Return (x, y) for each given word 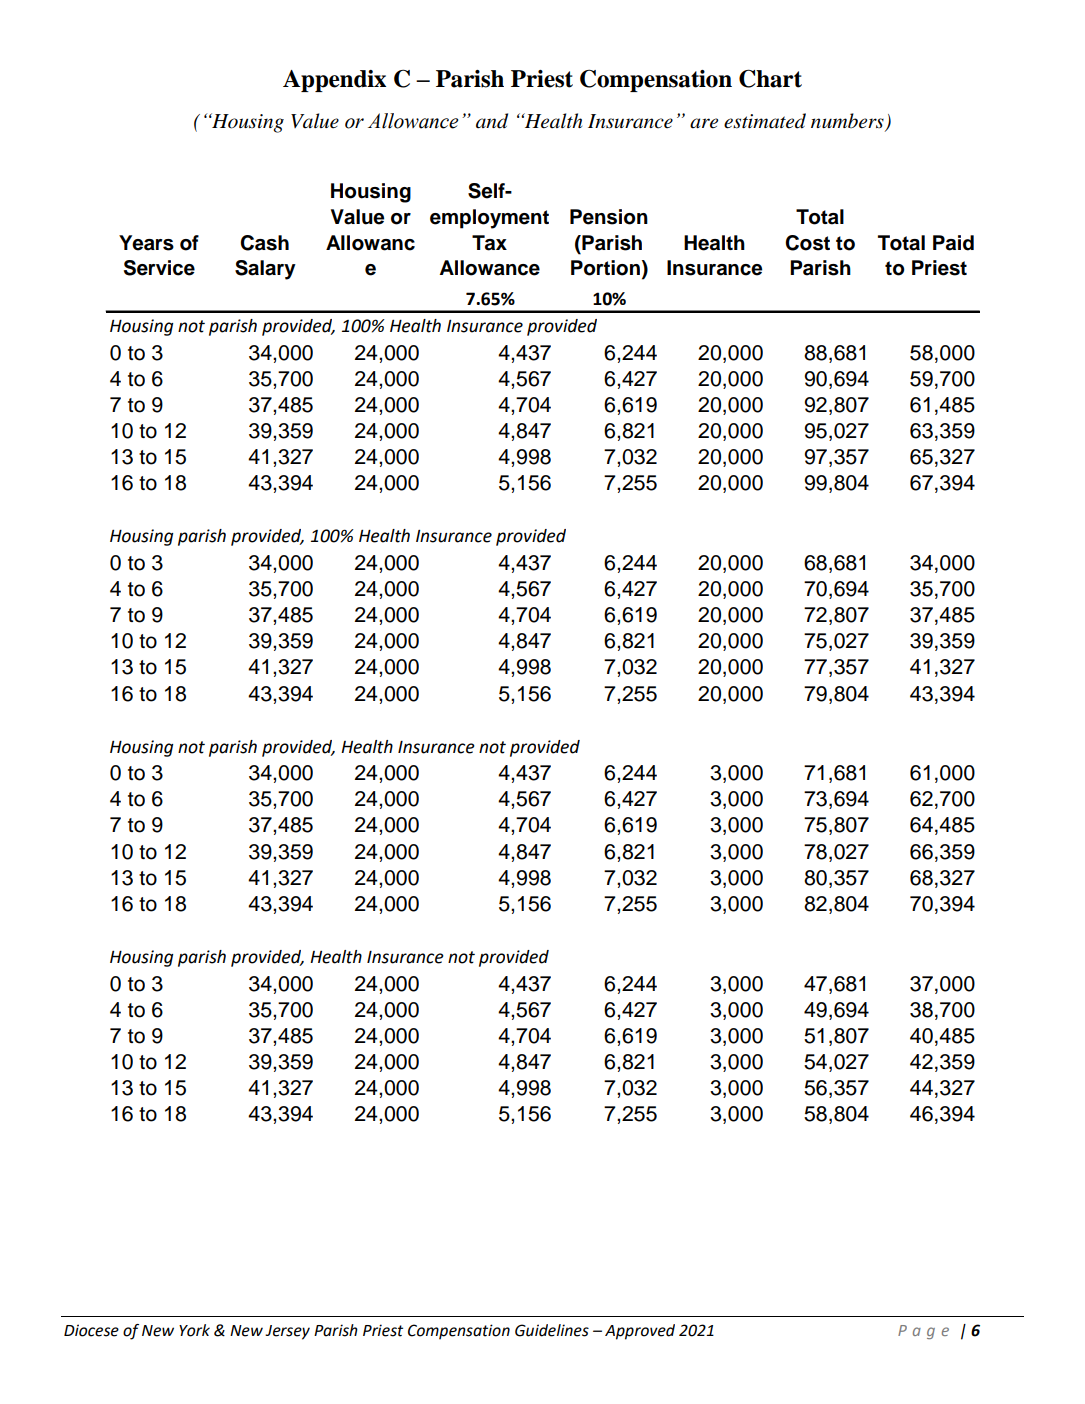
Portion (605, 268)
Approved (640, 1332)
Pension (609, 217)
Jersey (287, 1332)
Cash (264, 243)
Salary (265, 270)
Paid (953, 243)
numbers (848, 122)
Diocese (91, 1330)
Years (146, 243)
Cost (807, 243)
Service (159, 268)
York (194, 1330)
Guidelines (552, 1330)
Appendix (334, 81)
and (492, 121)
